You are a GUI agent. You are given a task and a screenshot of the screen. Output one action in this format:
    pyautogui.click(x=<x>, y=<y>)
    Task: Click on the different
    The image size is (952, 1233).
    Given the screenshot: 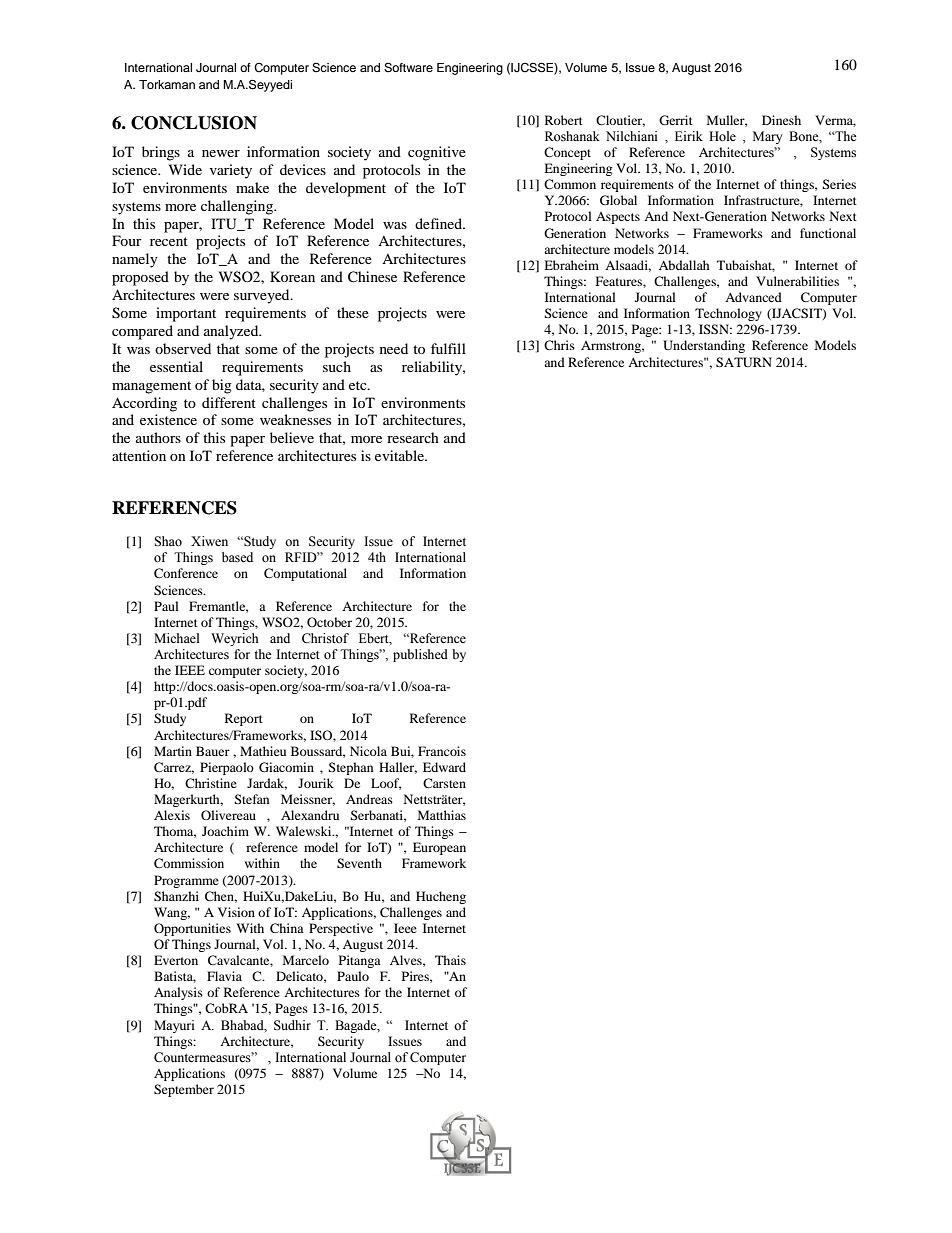 What is the action you would take?
    pyautogui.click(x=229, y=402)
